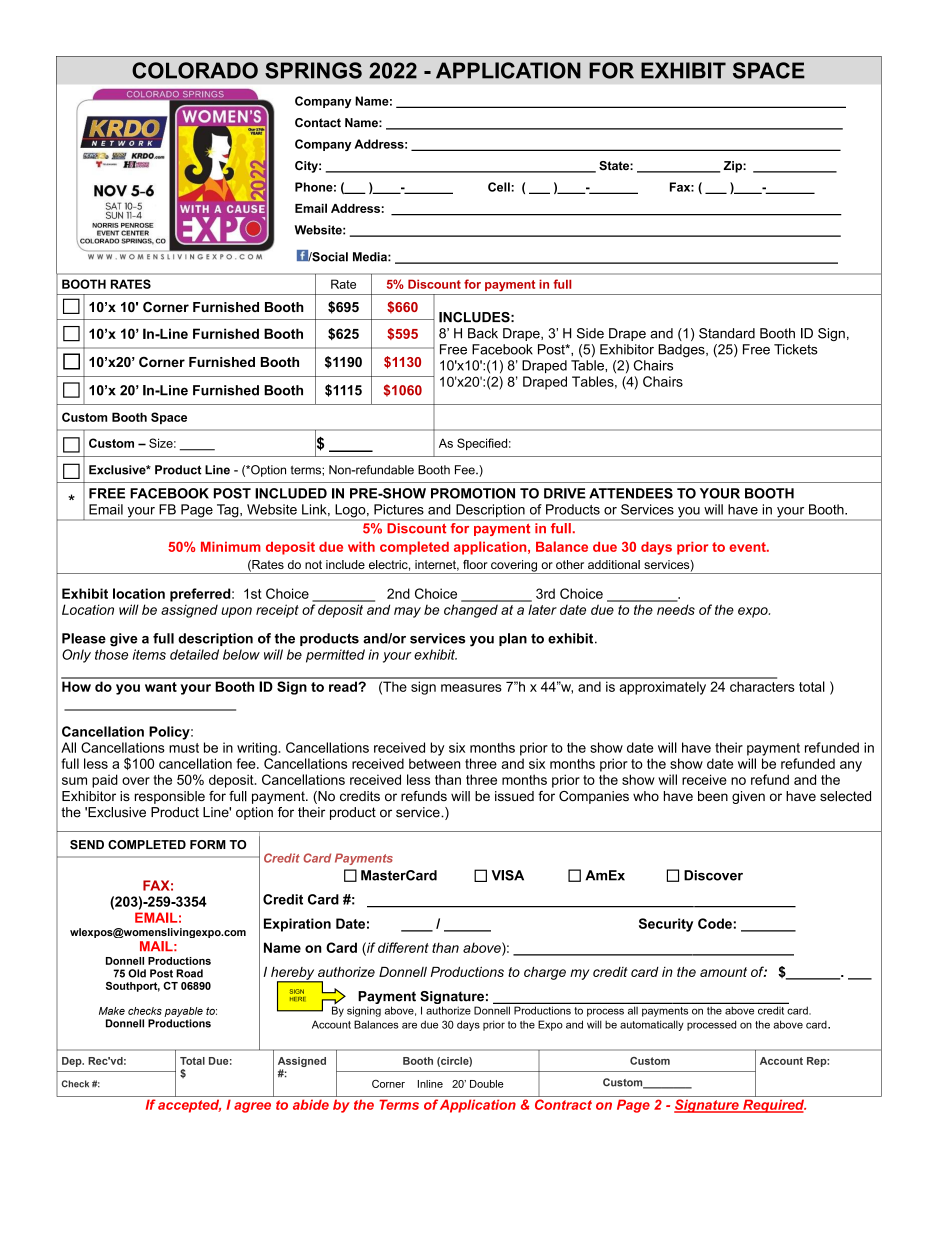  What do you see at coordinates (318, 123) in the screenshot?
I see `Contact` at bounding box center [318, 123].
